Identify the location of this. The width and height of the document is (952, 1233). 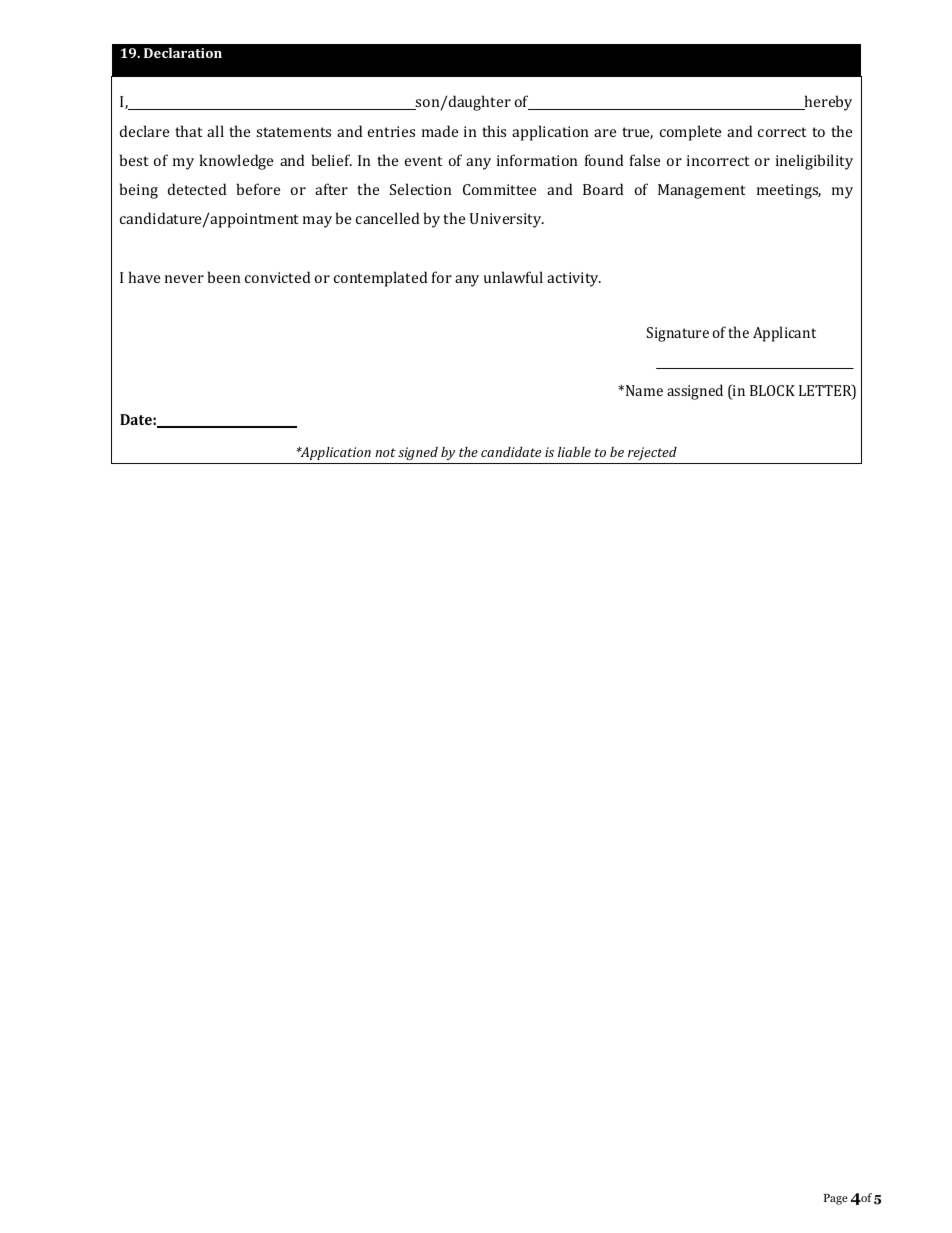
(494, 131).
